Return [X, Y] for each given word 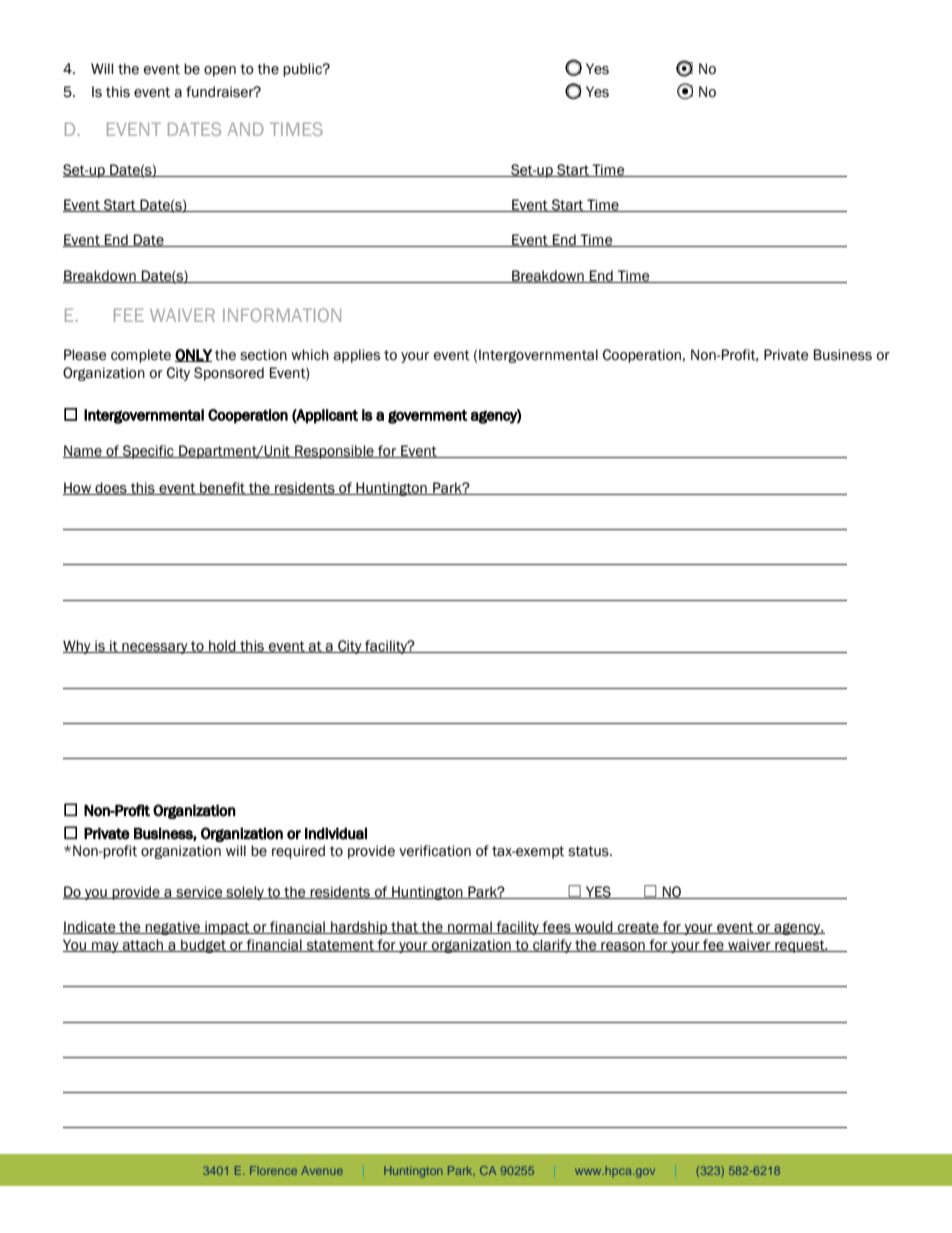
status [589, 851]
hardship [359, 928]
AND [245, 129]
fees [556, 927]
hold [222, 646]
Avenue [322, 1170]
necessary [155, 648]
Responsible [334, 452]
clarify [552, 946]
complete [141, 356]
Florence [273, 1170]
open [220, 71]
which [310, 355]
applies [356, 356]
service [199, 892]
